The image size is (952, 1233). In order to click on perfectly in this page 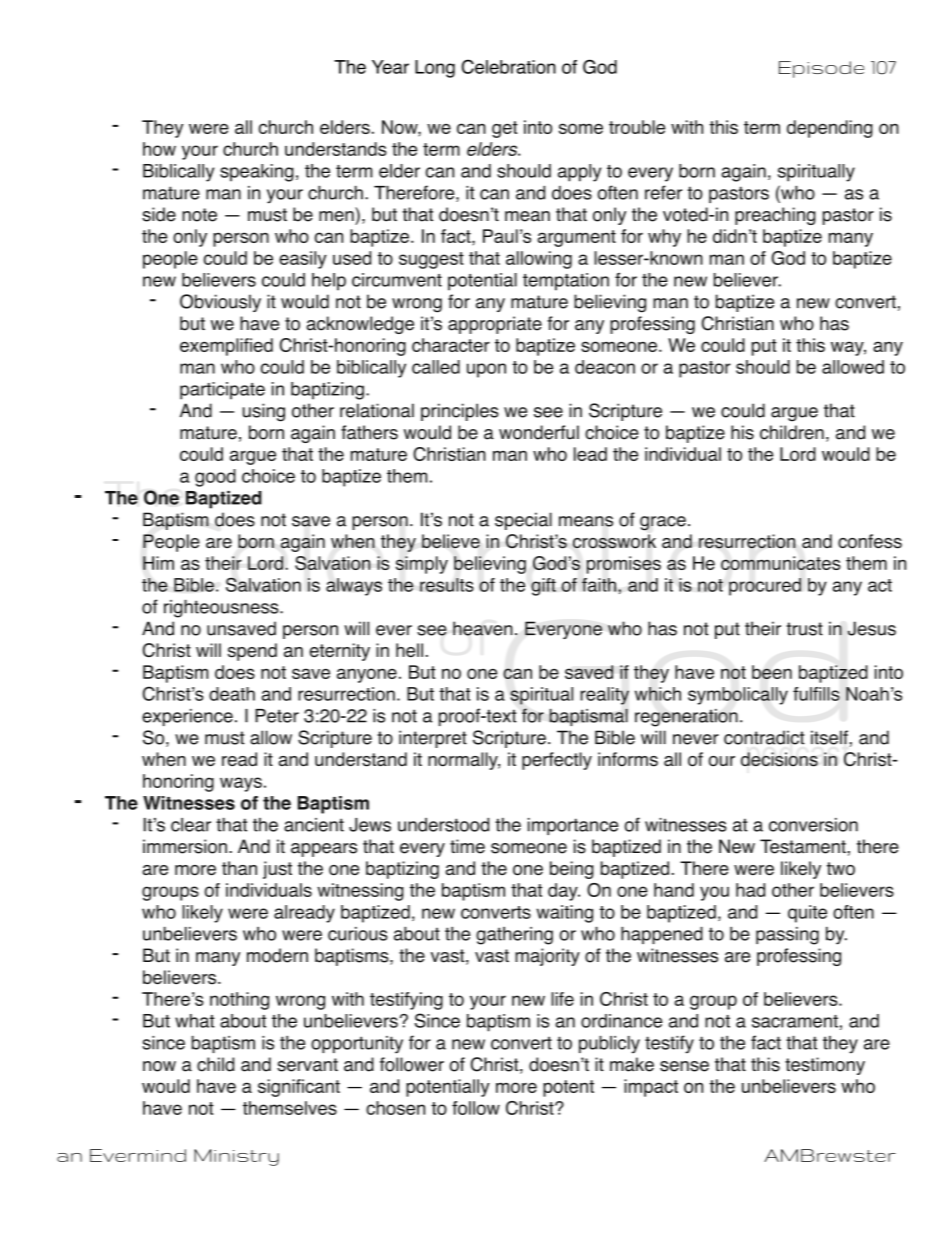, I will do `click(557, 761)`.
